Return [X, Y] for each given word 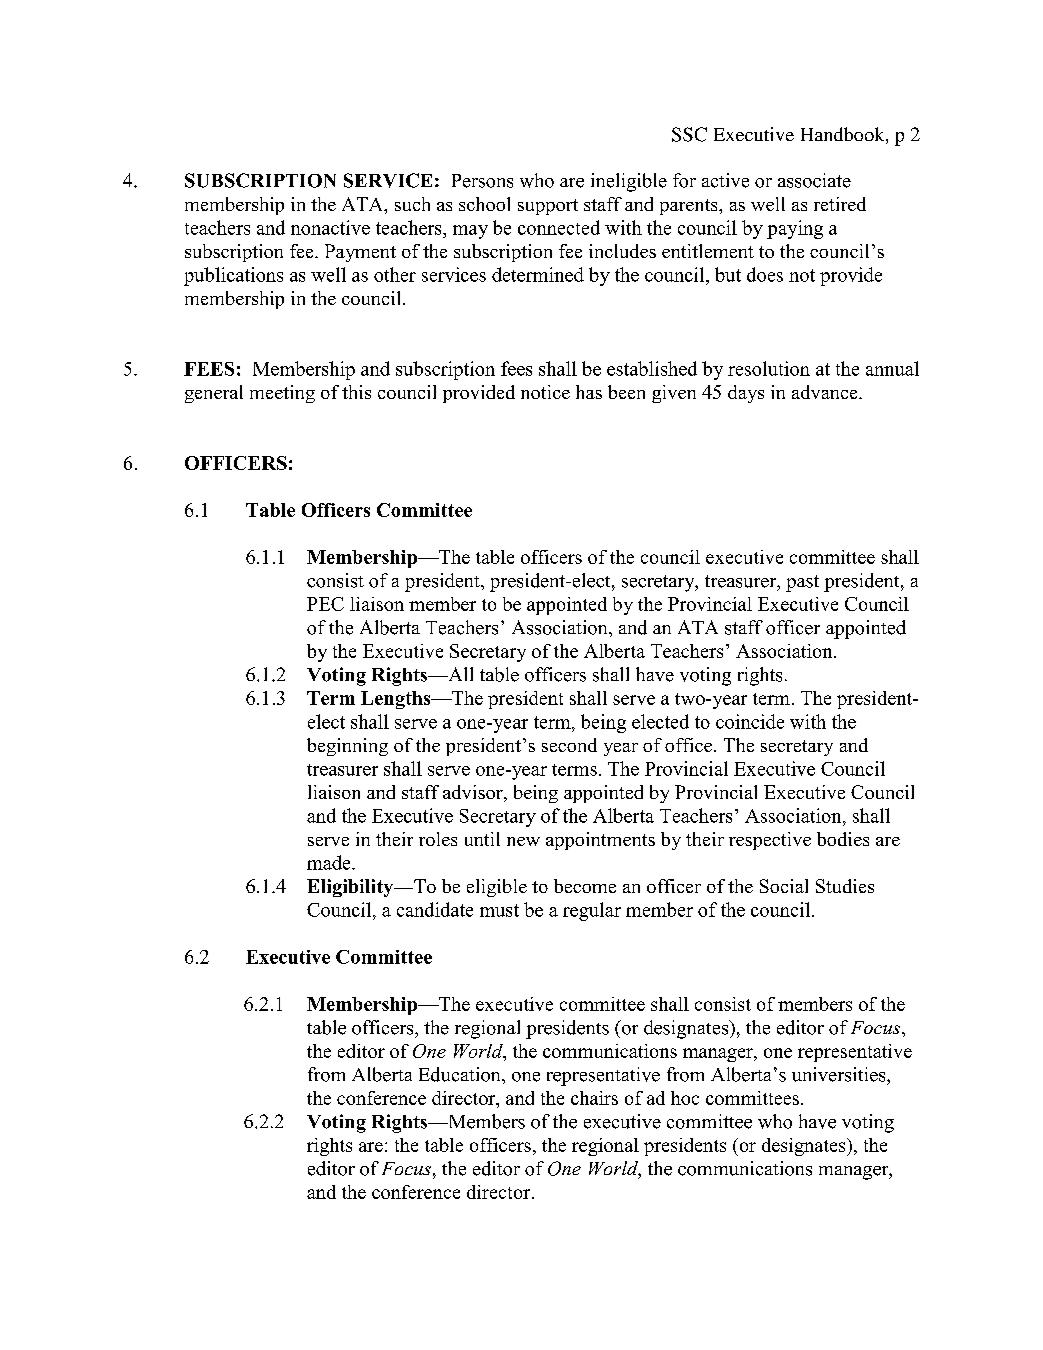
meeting [282, 394]
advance [826, 392]
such [412, 204]
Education [461, 1074]
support [548, 207]
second [569, 745]
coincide [750, 721]
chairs [594, 1098]
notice [545, 392]
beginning [347, 747]
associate [814, 180]
